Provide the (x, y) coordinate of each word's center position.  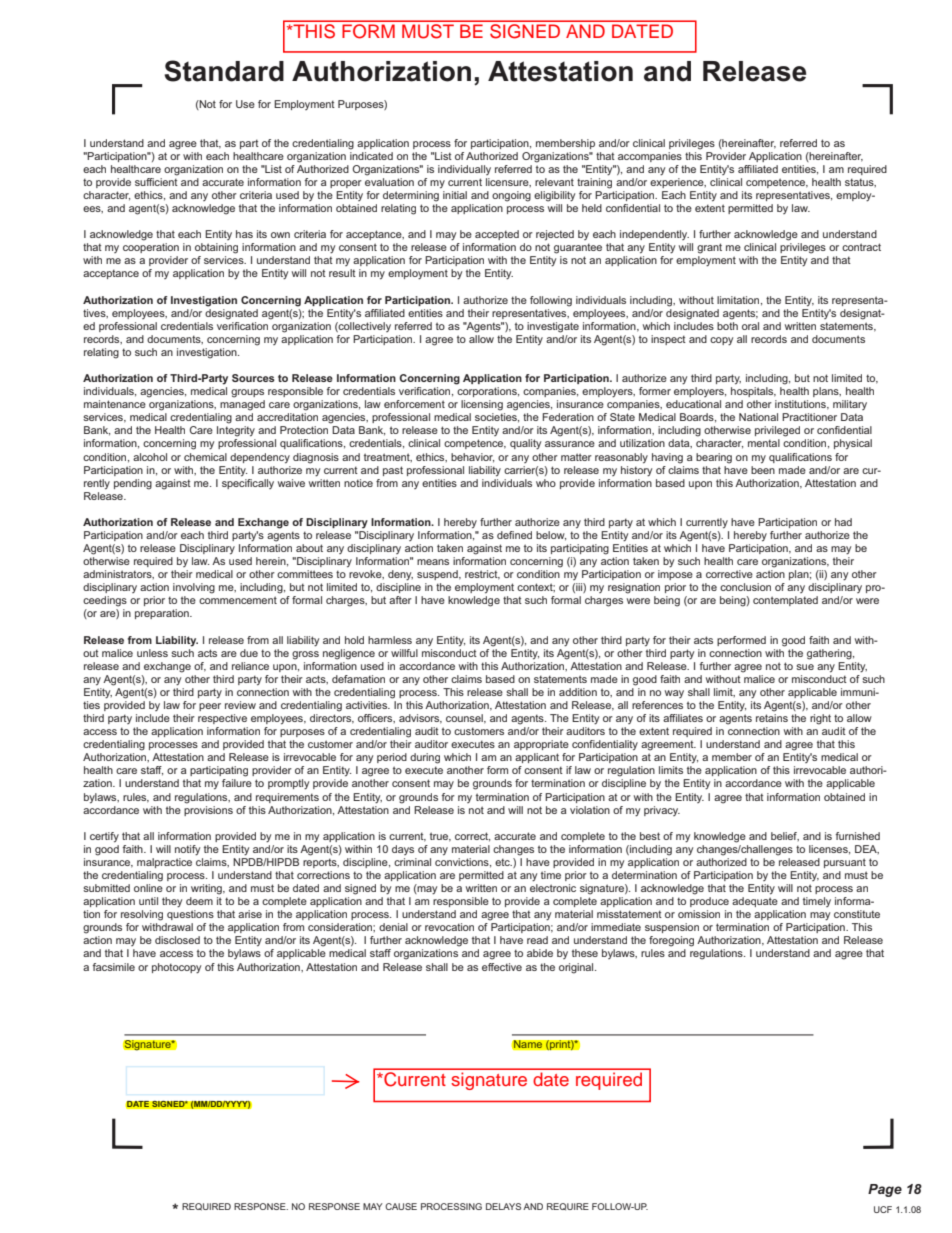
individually (464, 170)
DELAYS (503, 1206)
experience (678, 183)
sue (805, 667)
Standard (224, 71)
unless (152, 653)
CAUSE (401, 1206)
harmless (390, 640)
